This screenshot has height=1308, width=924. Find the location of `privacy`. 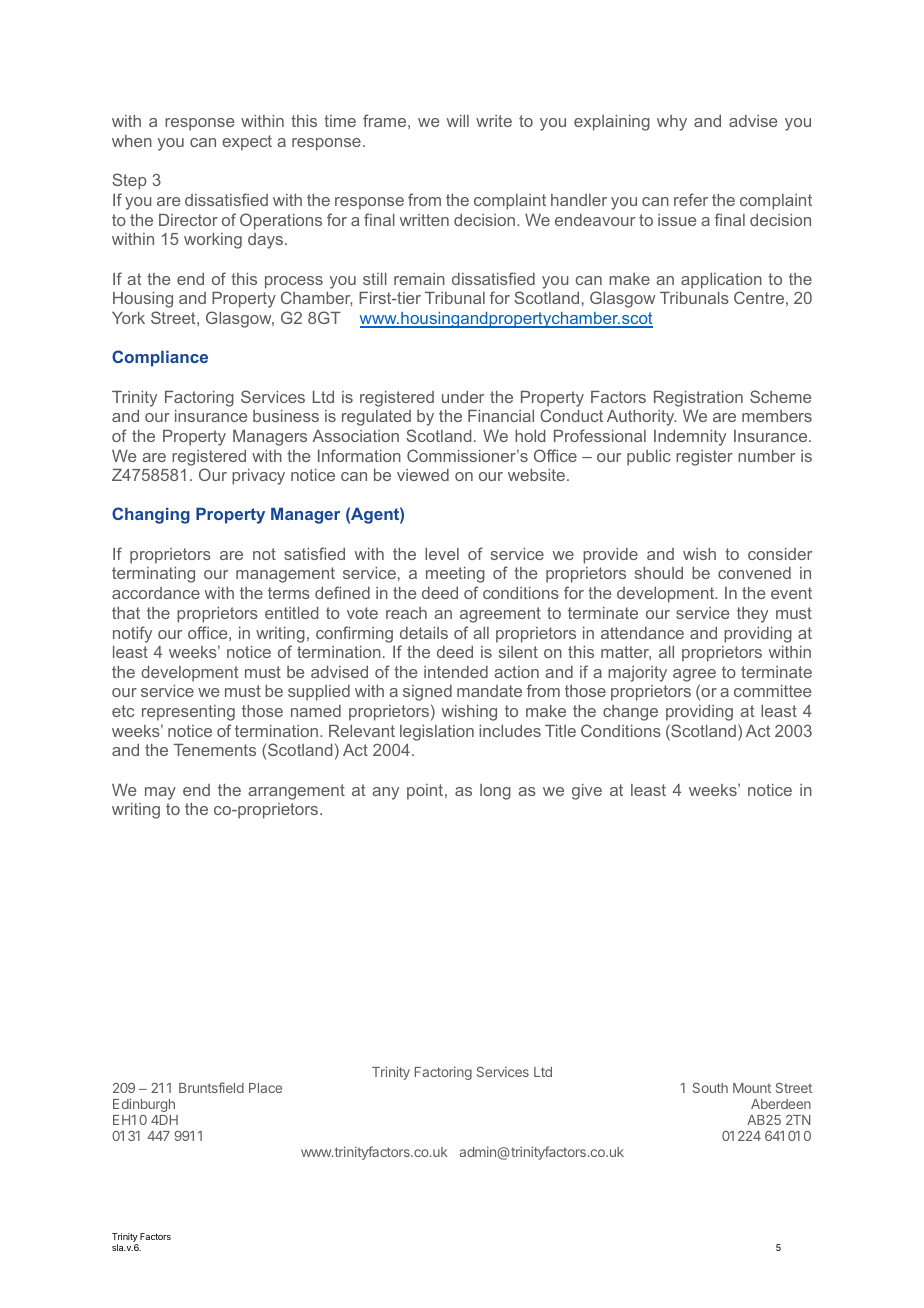

privacy is located at coordinates (258, 477).
